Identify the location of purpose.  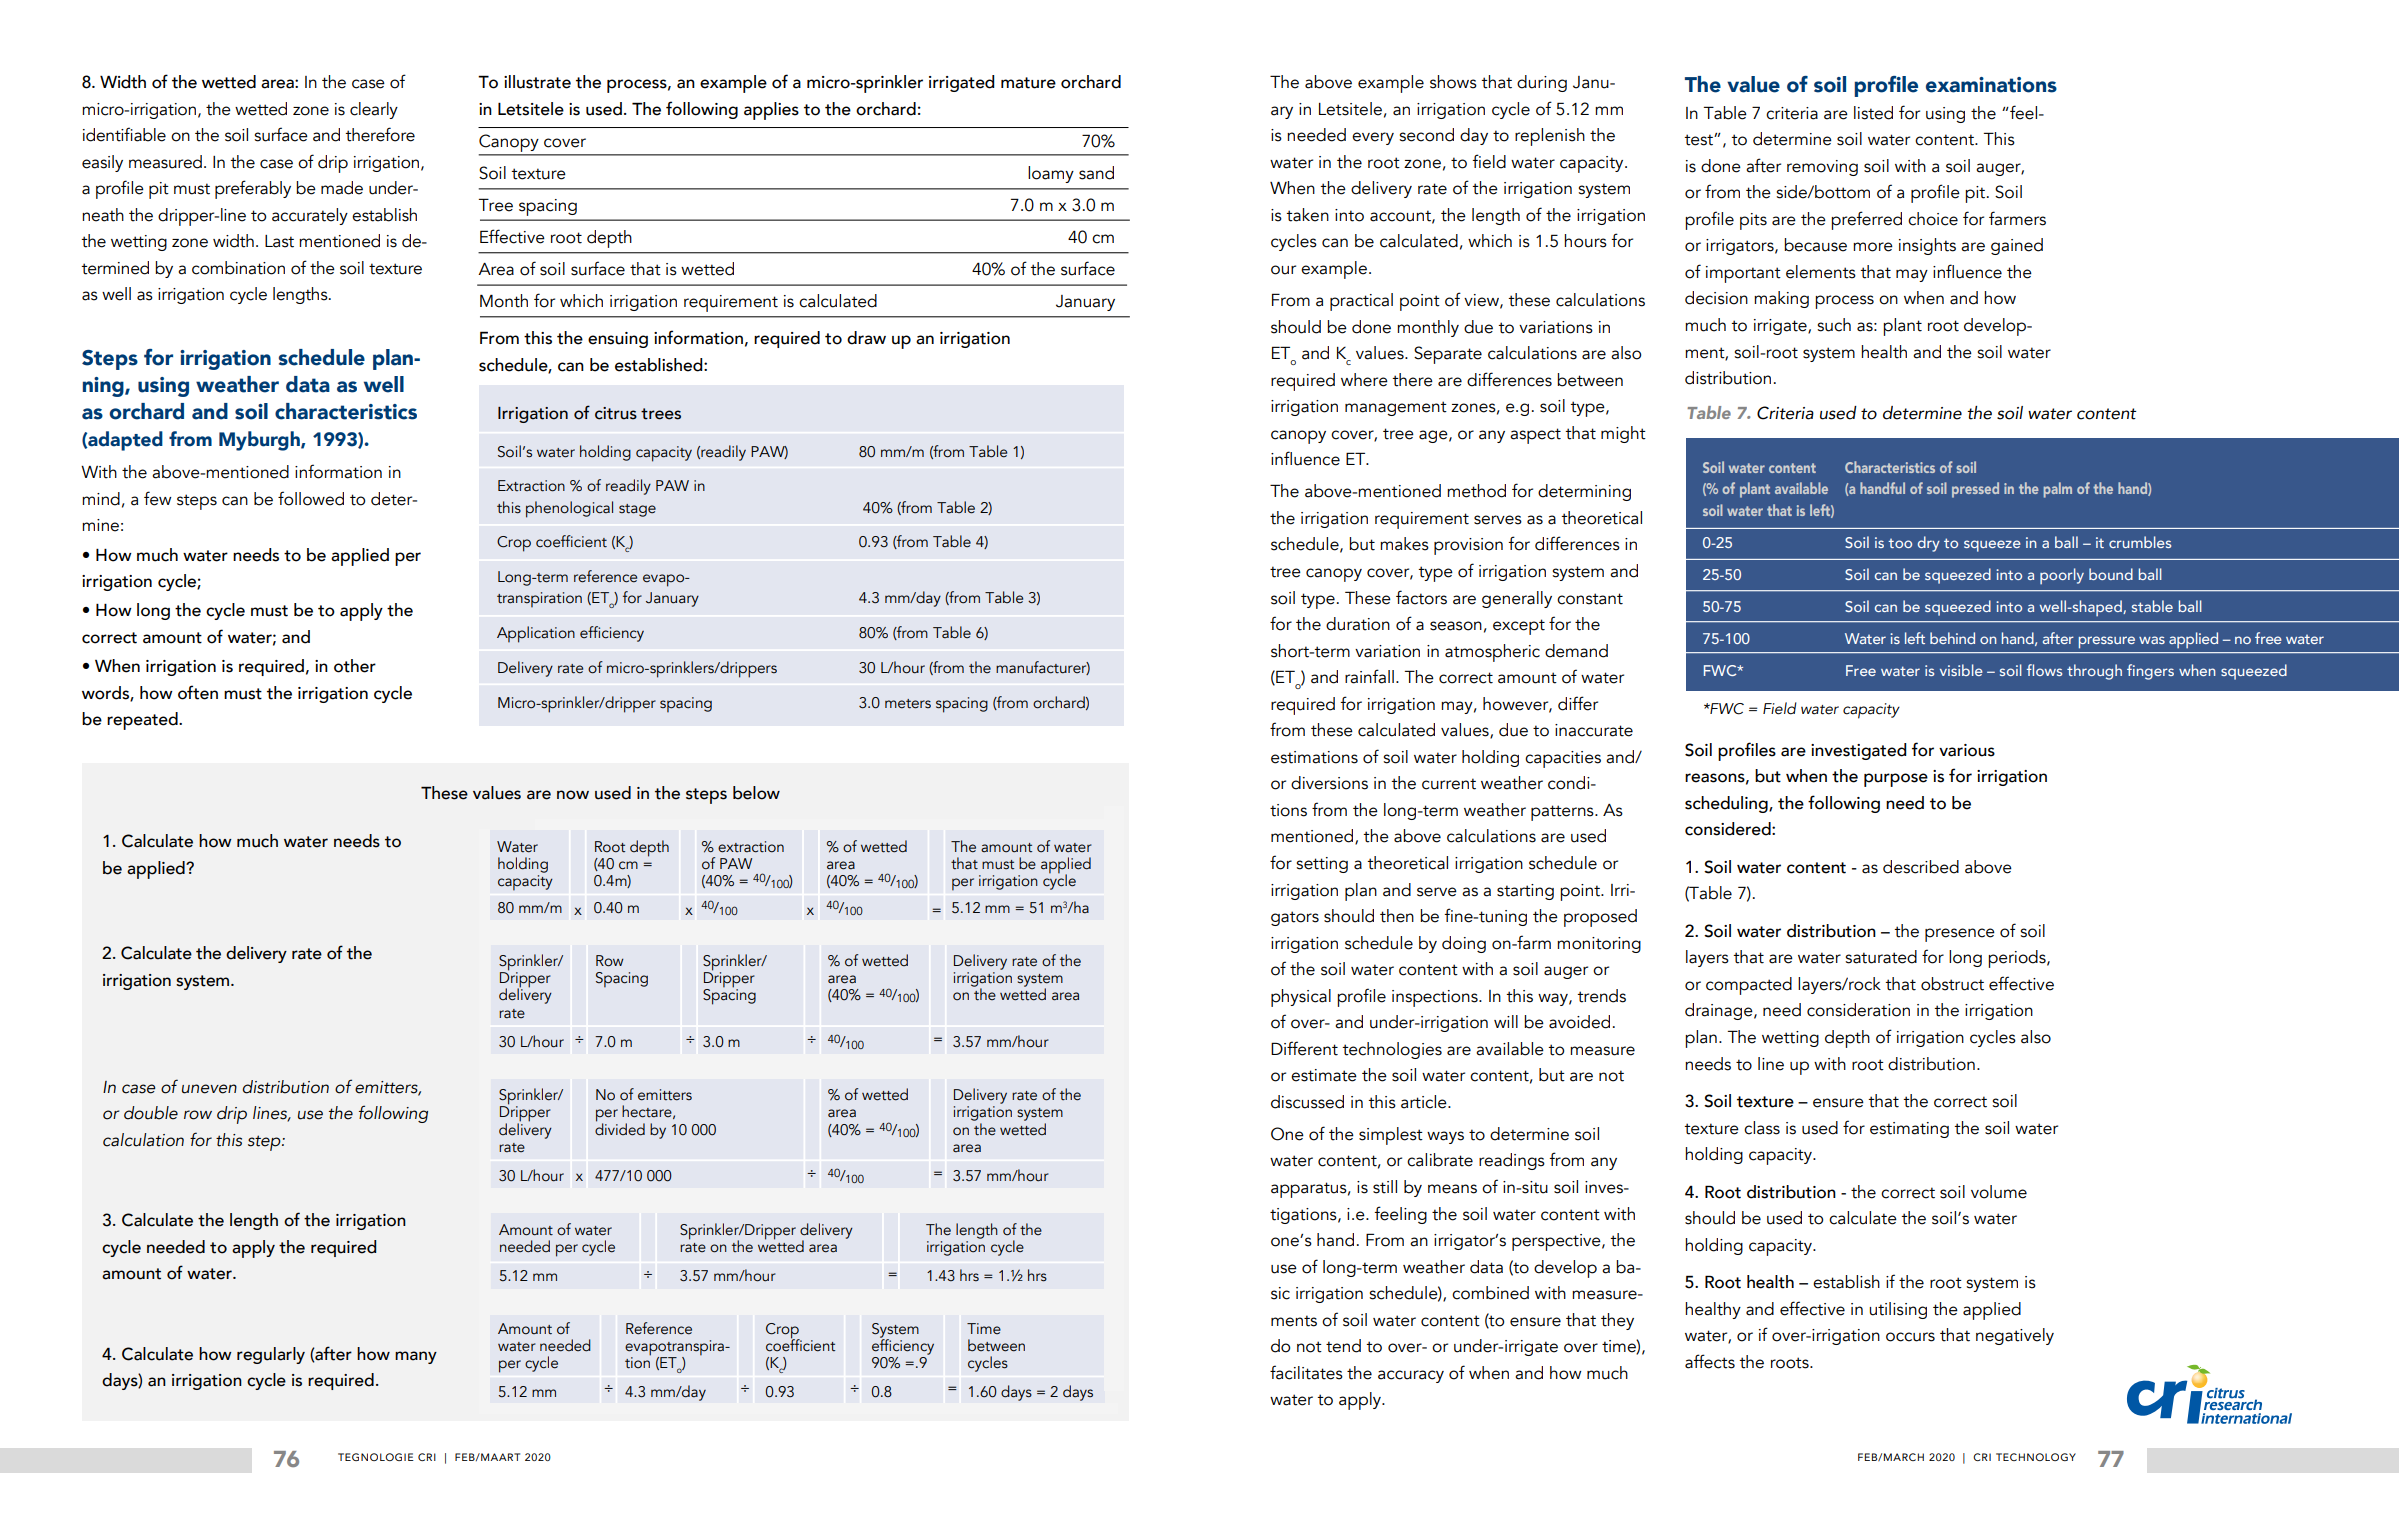
(1896, 780).
